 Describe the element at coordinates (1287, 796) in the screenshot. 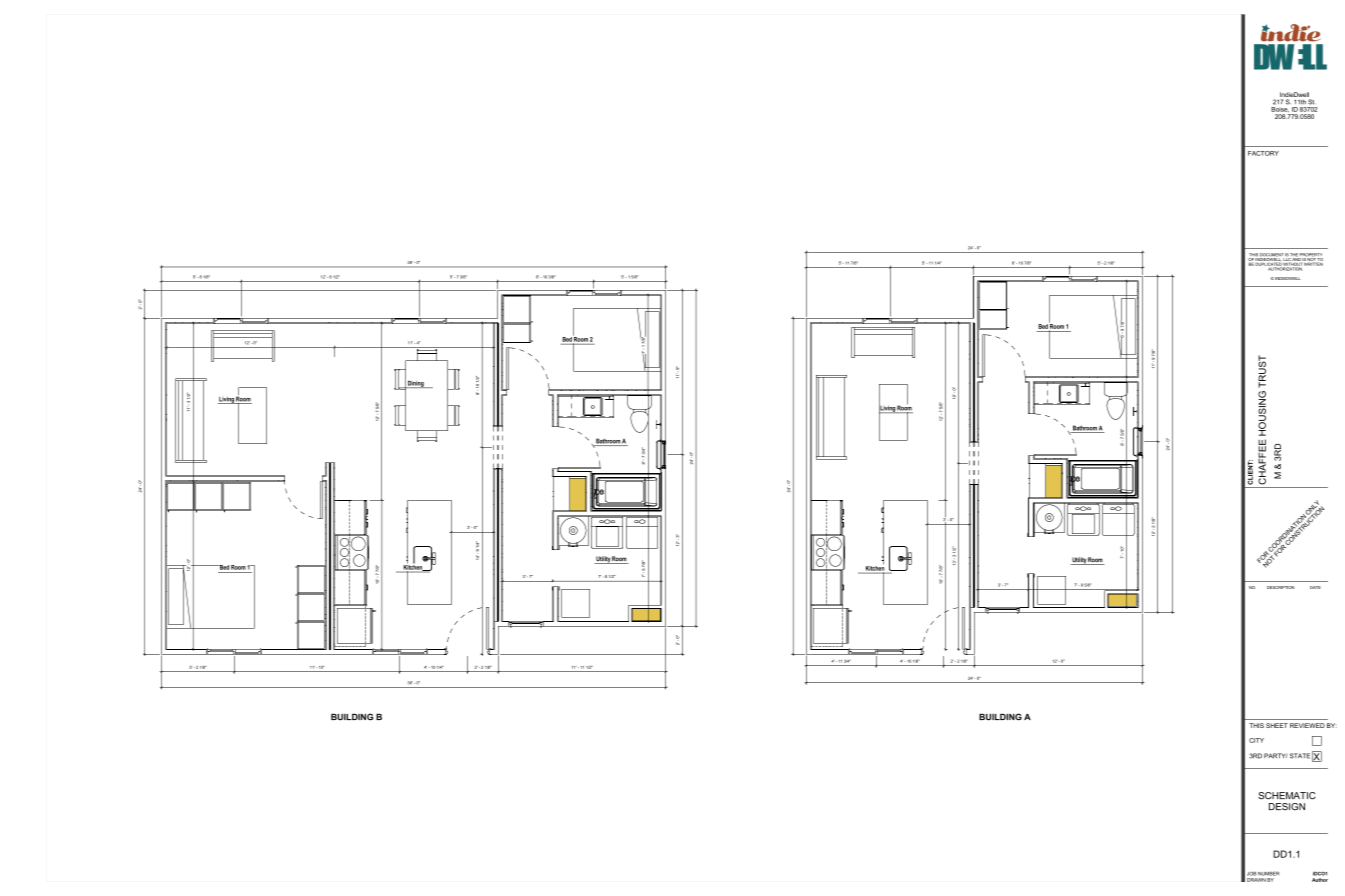

I see `SCHEMATIC` at that location.
